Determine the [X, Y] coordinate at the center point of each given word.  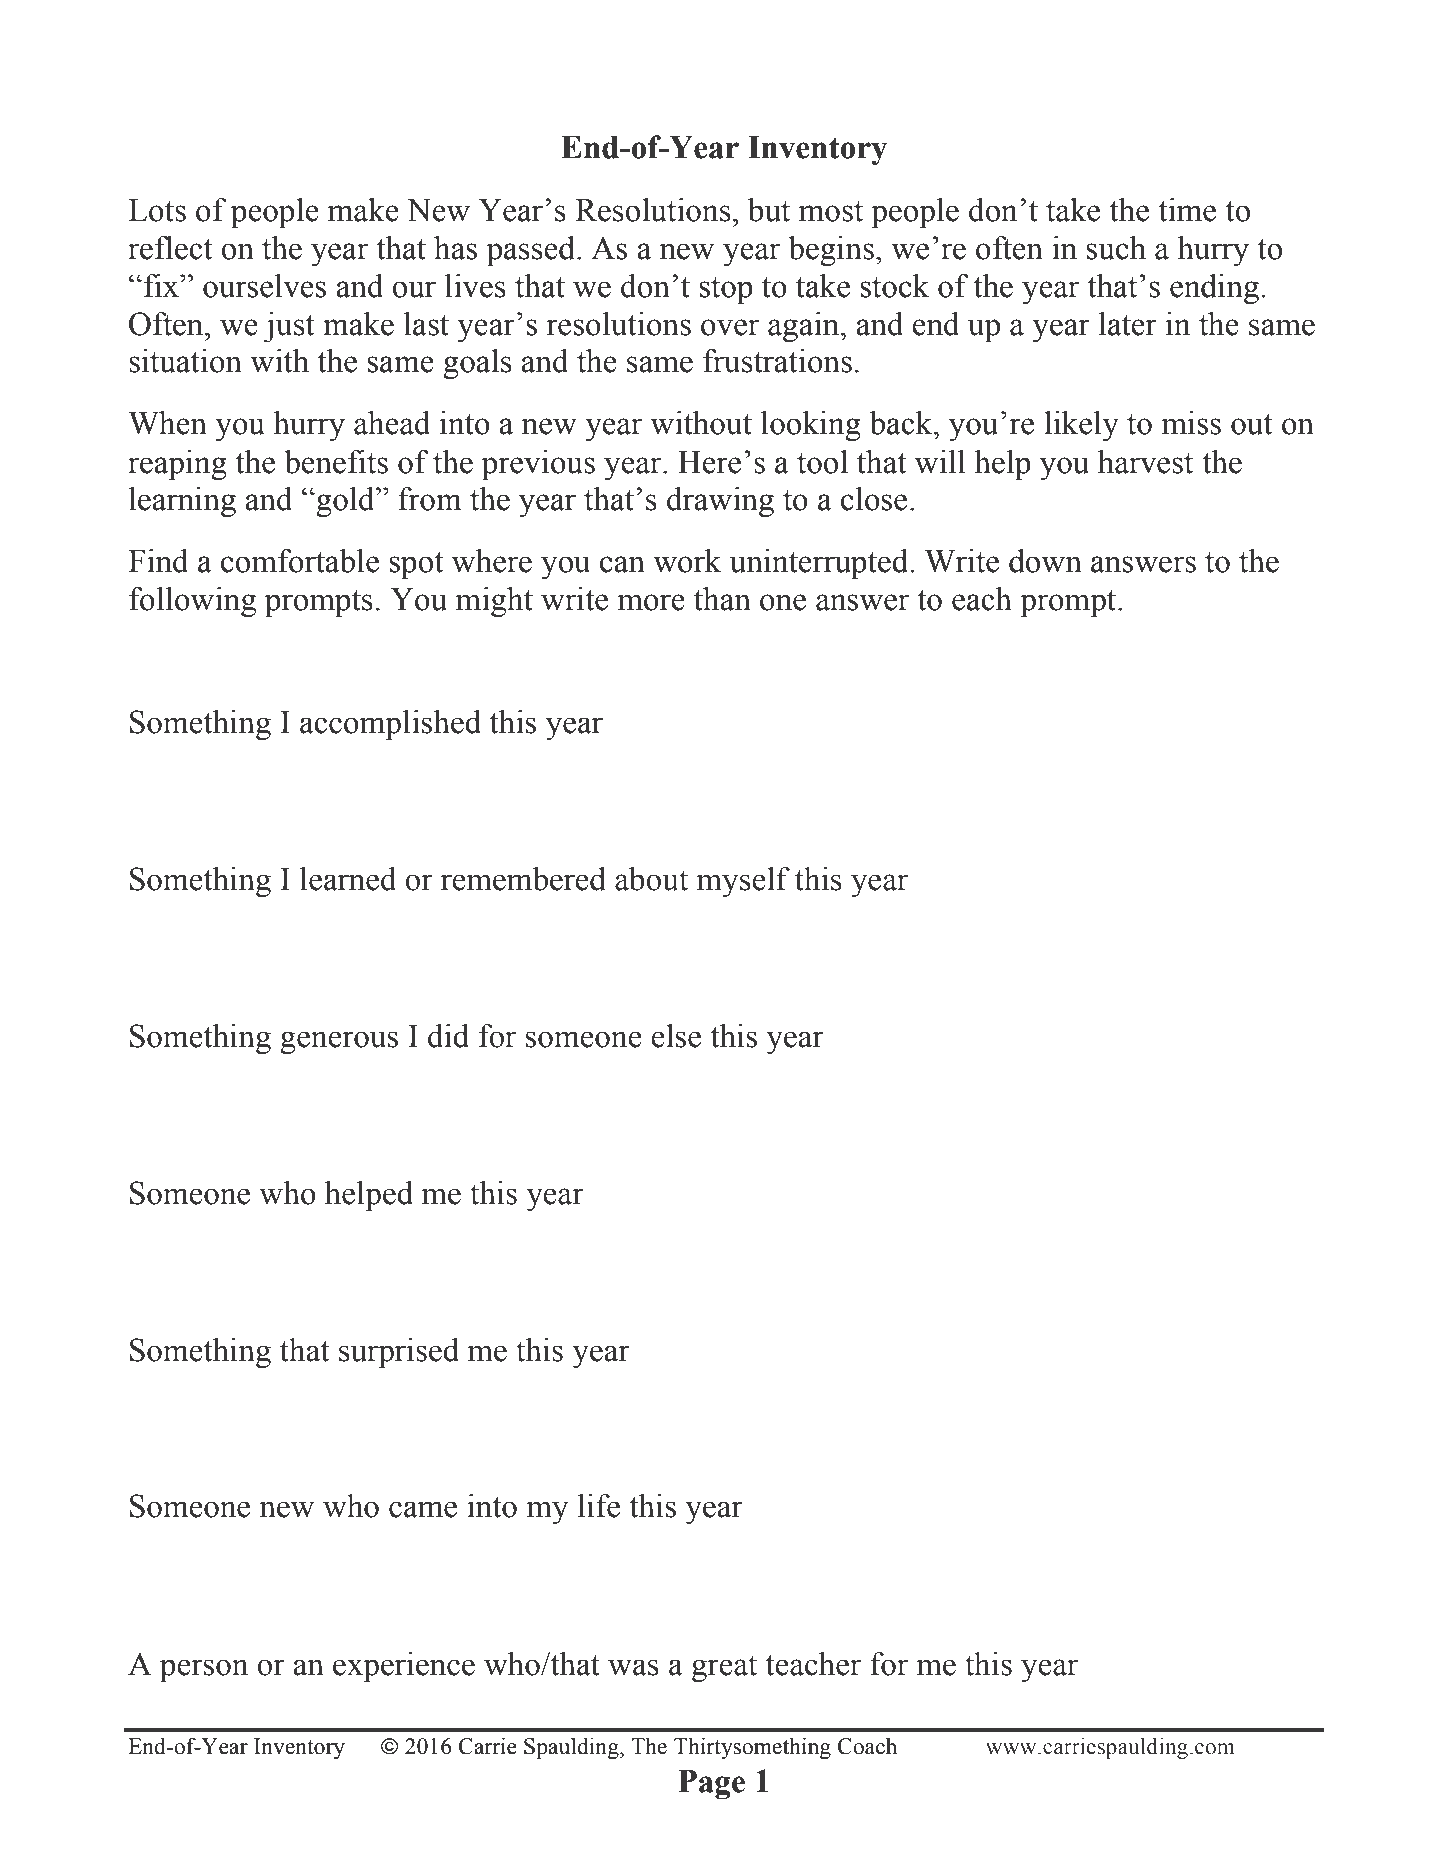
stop [726, 291]
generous [339, 1042]
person [204, 1671]
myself [743, 882]
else [676, 1036]
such [1116, 248]
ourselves [264, 286]
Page [711, 1785]
